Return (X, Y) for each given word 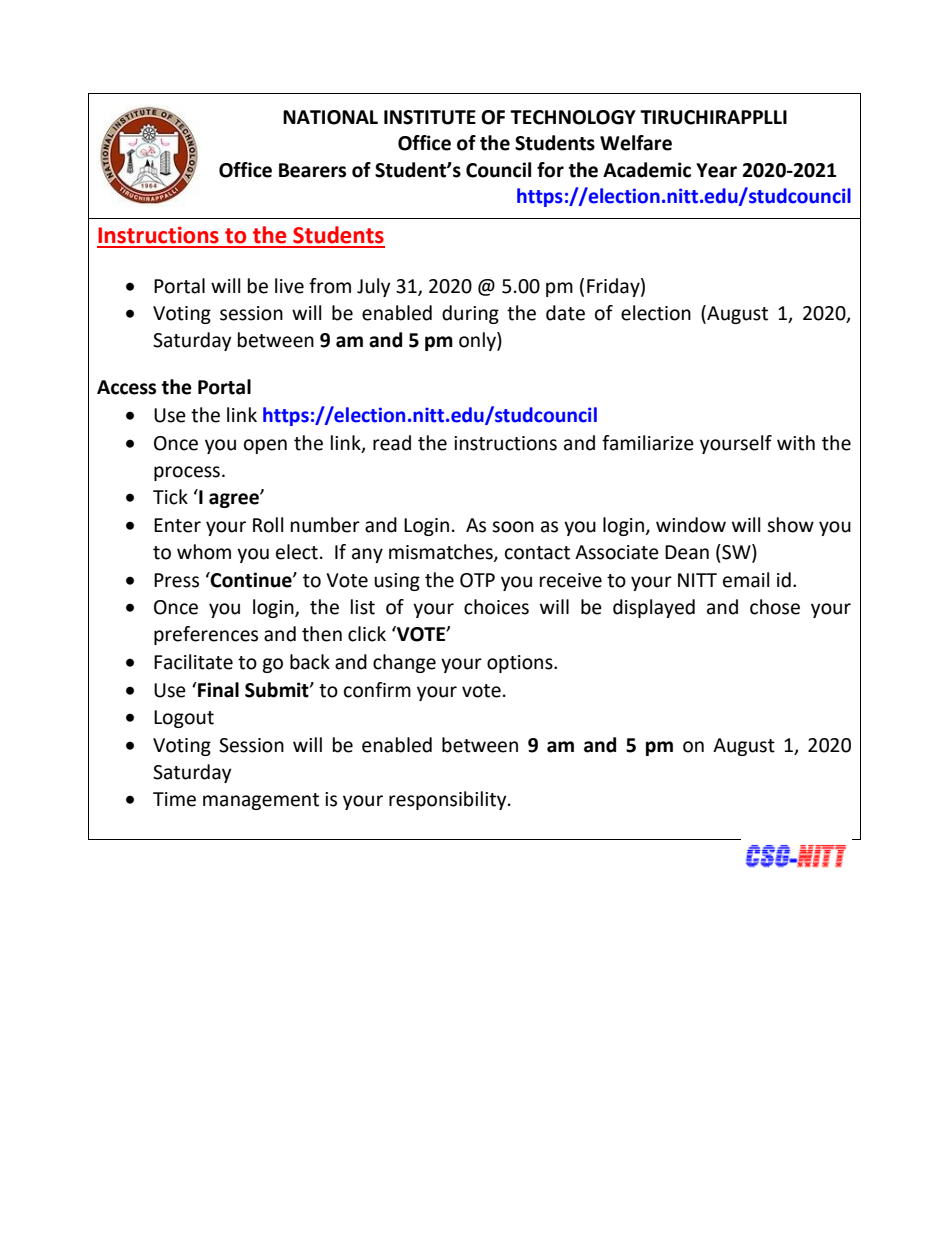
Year (716, 170)
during (470, 314)
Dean (687, 552)
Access (126, 387)
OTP (477, 580)
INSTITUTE (430, 117)
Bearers (312, 170)
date (565, 313)
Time (174, 799)
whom (204, 552)
